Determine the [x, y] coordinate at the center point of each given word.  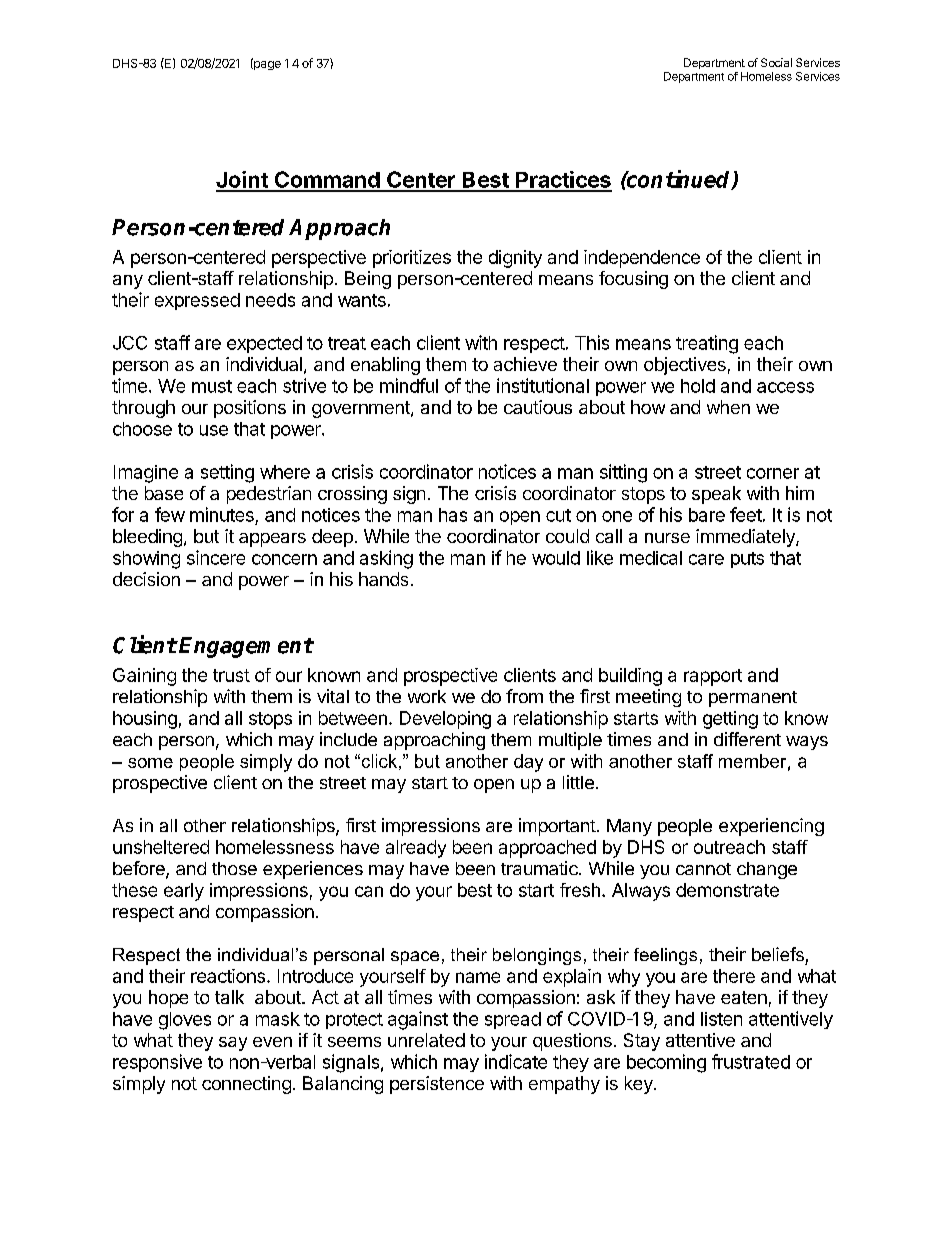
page [266, 64]
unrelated [426, 1040]
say [233, 1044]
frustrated [751, 1061]
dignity [515, 259]
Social [776, 62]
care [706, 559]
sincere [216, 557]
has [453, 515]
